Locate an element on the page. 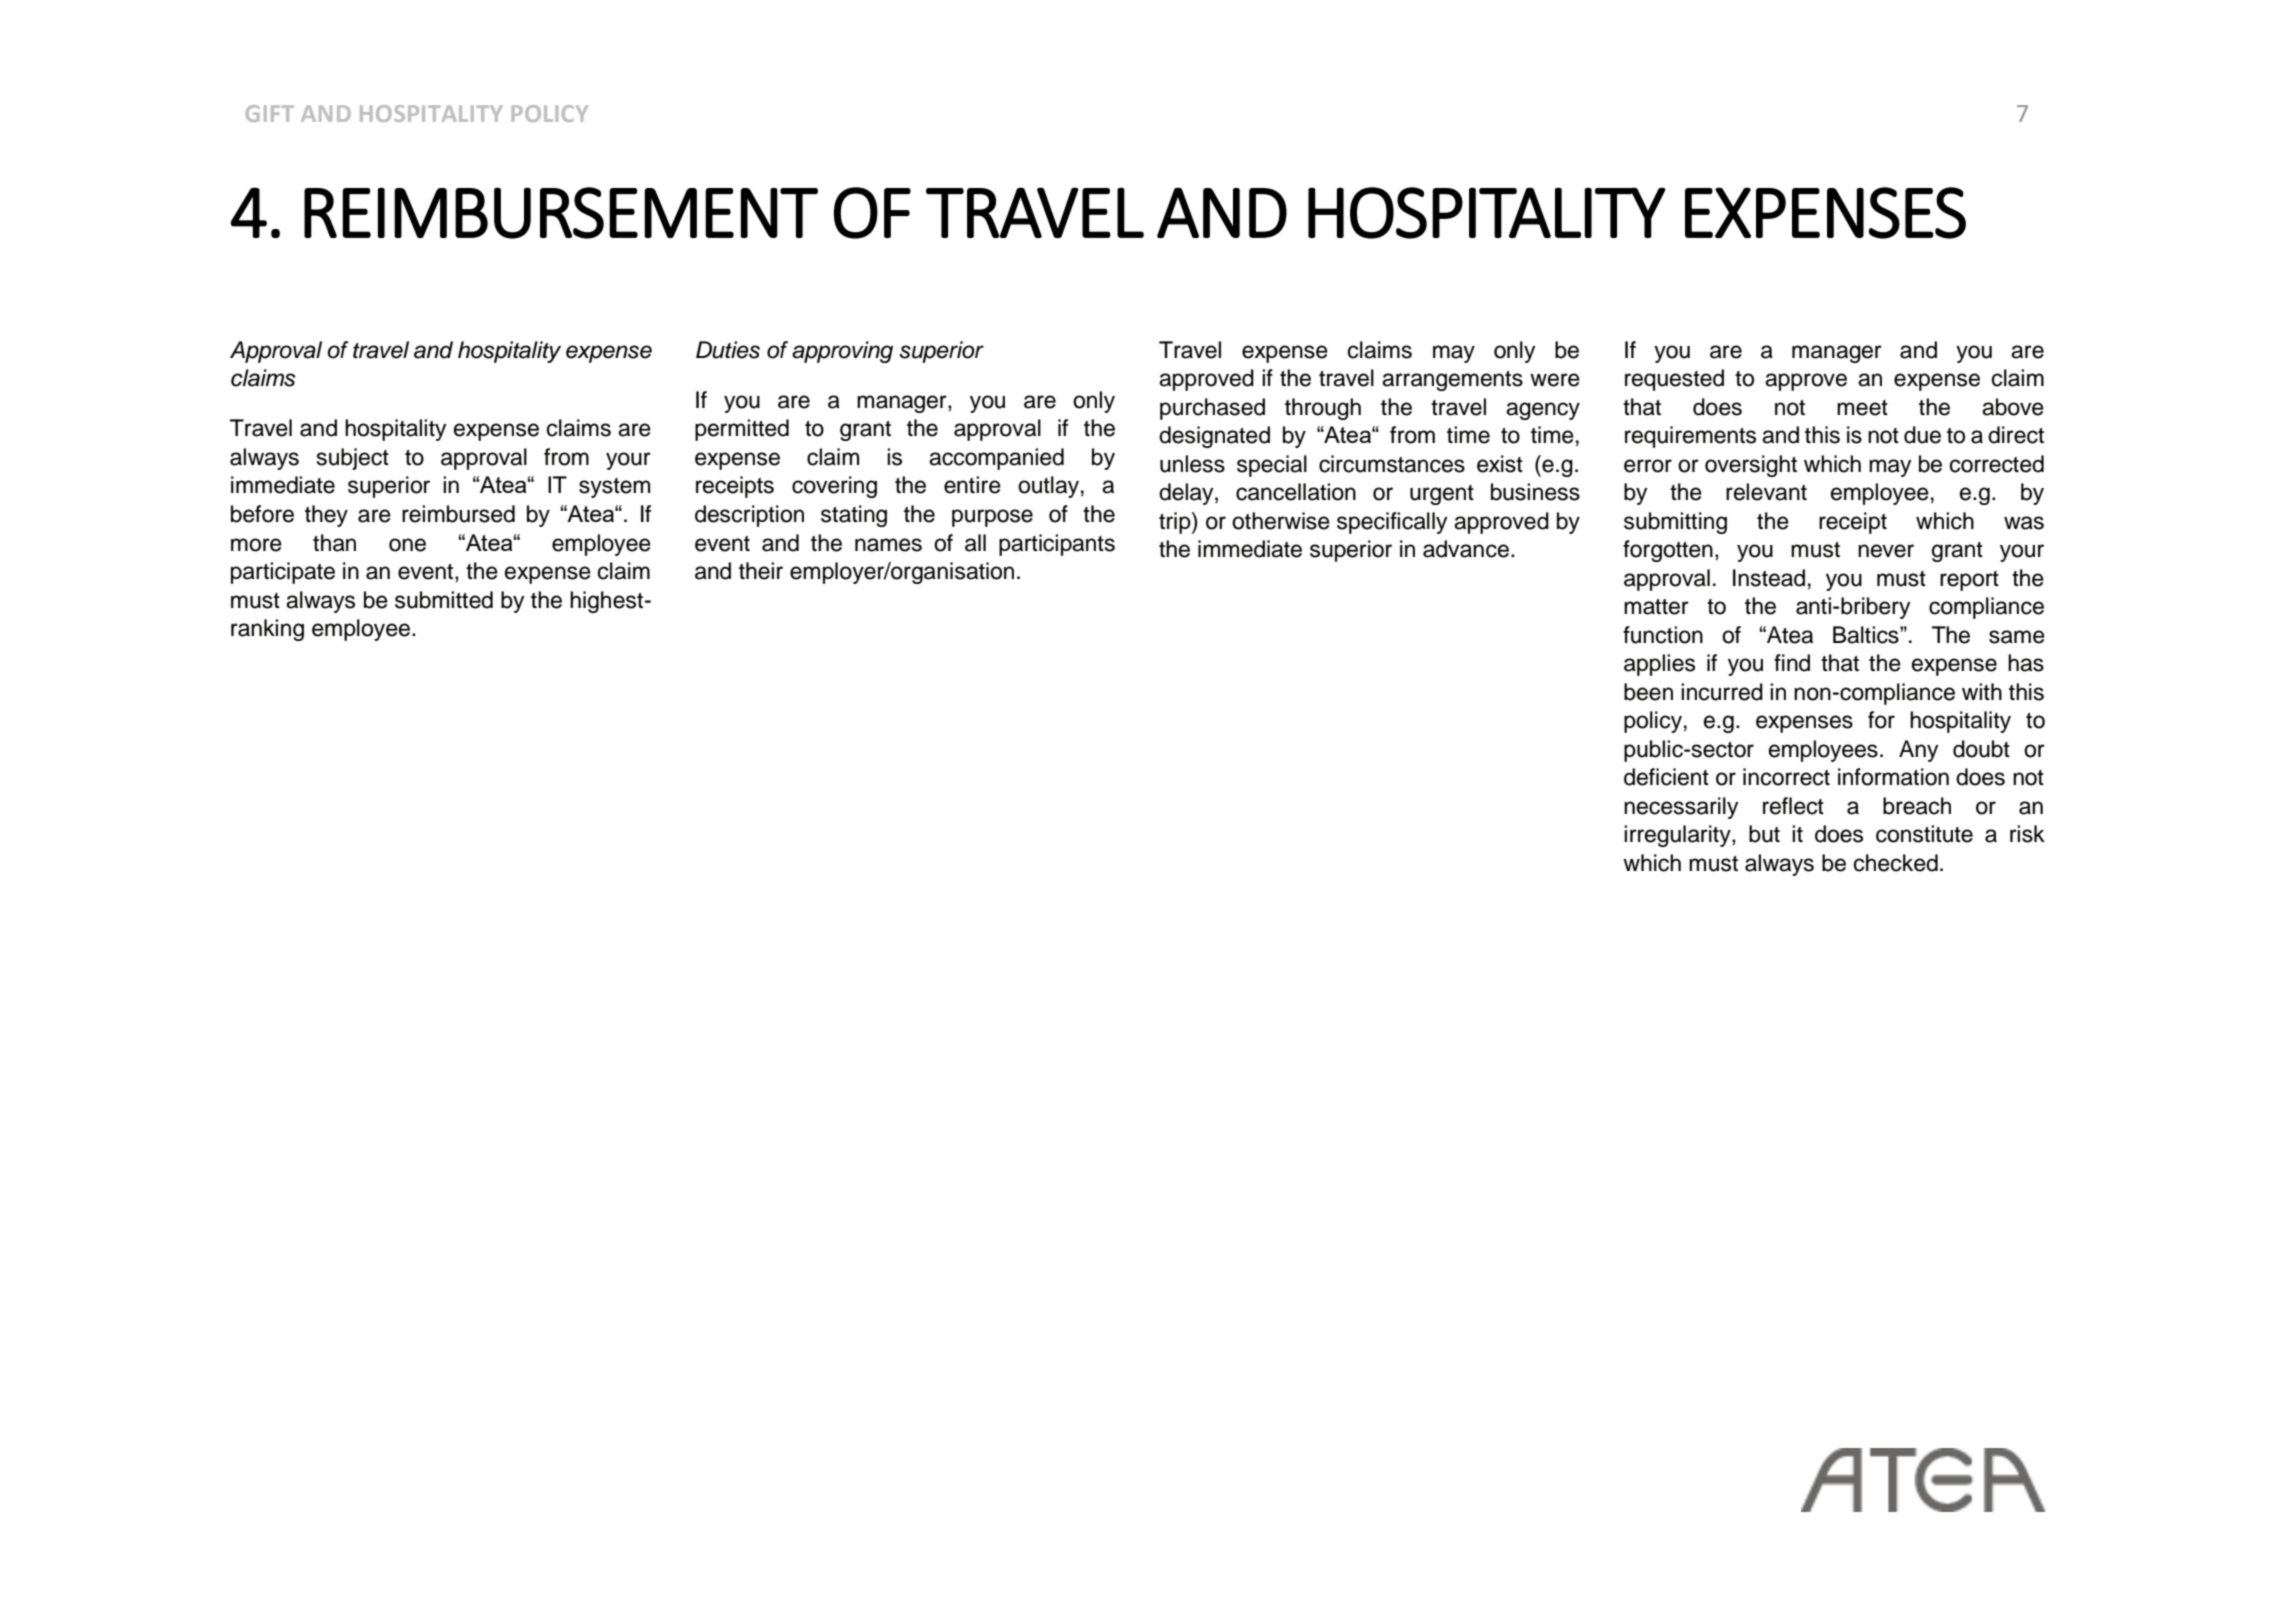 The width and height of the image is (2275, 1609). submitted is located at coordinates (444, 600).
